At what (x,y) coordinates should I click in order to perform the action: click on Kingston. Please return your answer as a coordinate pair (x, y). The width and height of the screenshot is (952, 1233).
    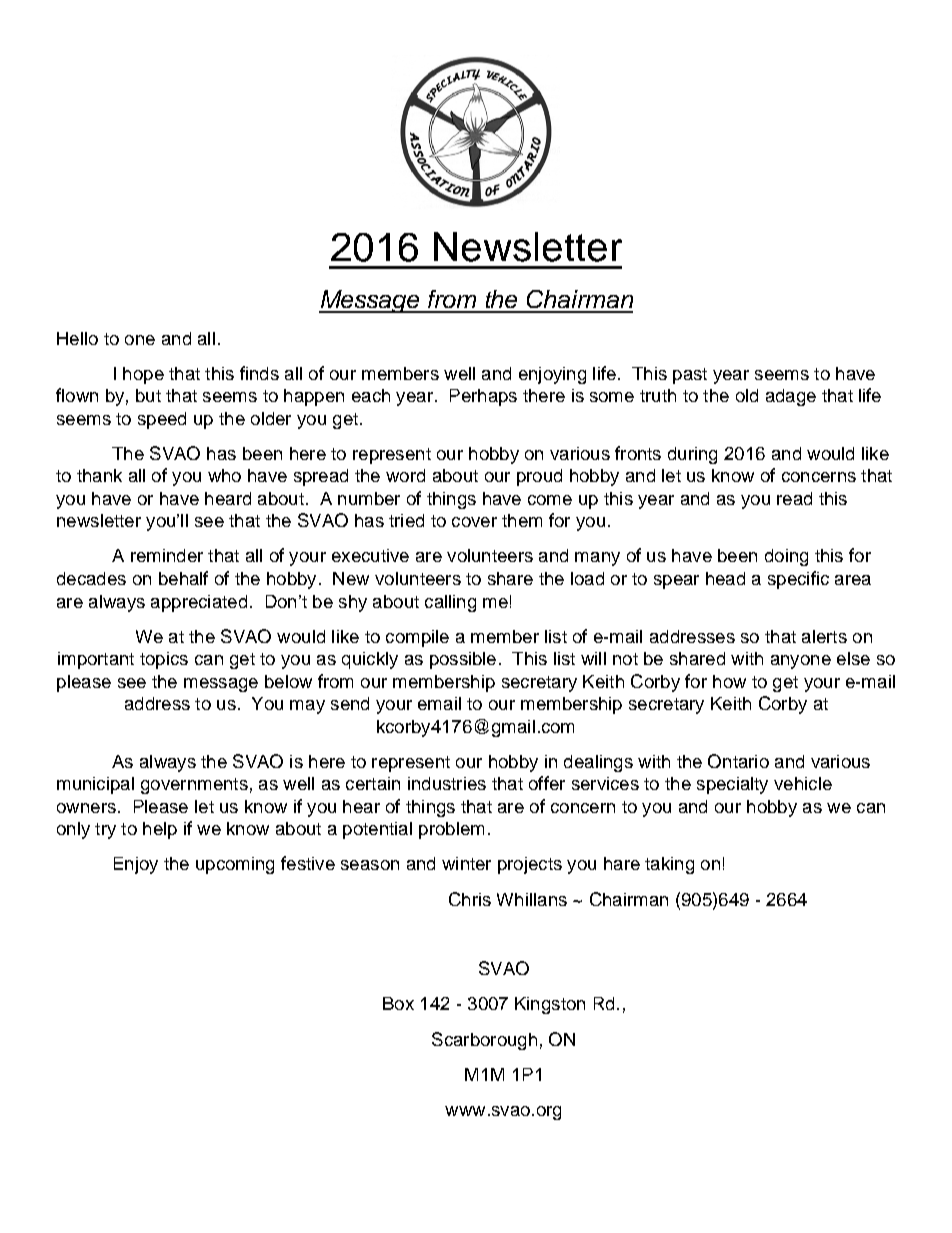
    Looking at the image, I should click on (550, 1005).
